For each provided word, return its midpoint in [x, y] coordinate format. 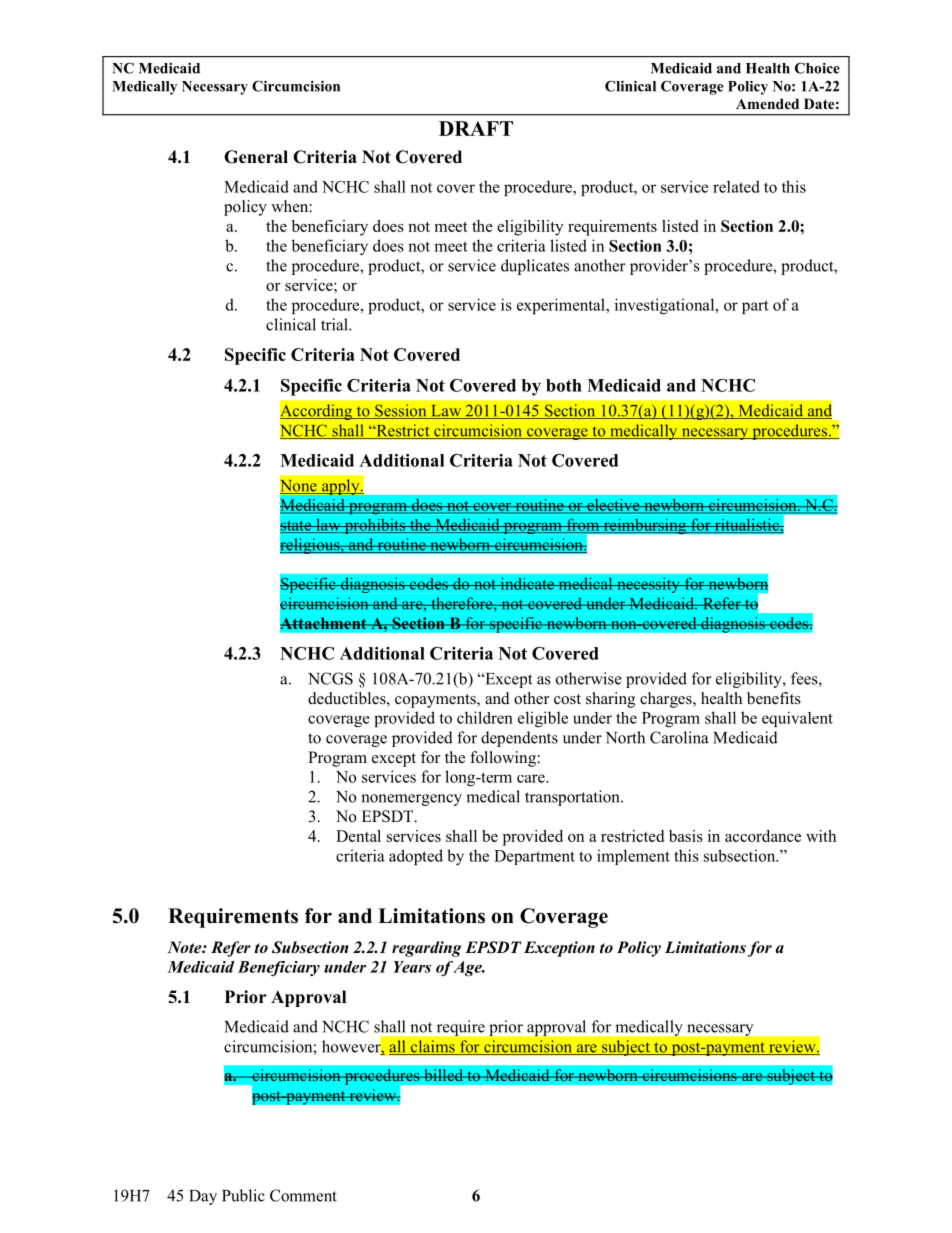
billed [444, 1075]
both [564, 385]
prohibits [374, 526]
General [256, 157]
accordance [763, 836]
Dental [358, 836]
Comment [303, 1195]
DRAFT [476, 128]
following [504, 759]
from [583, 525]
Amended [767, 103]
